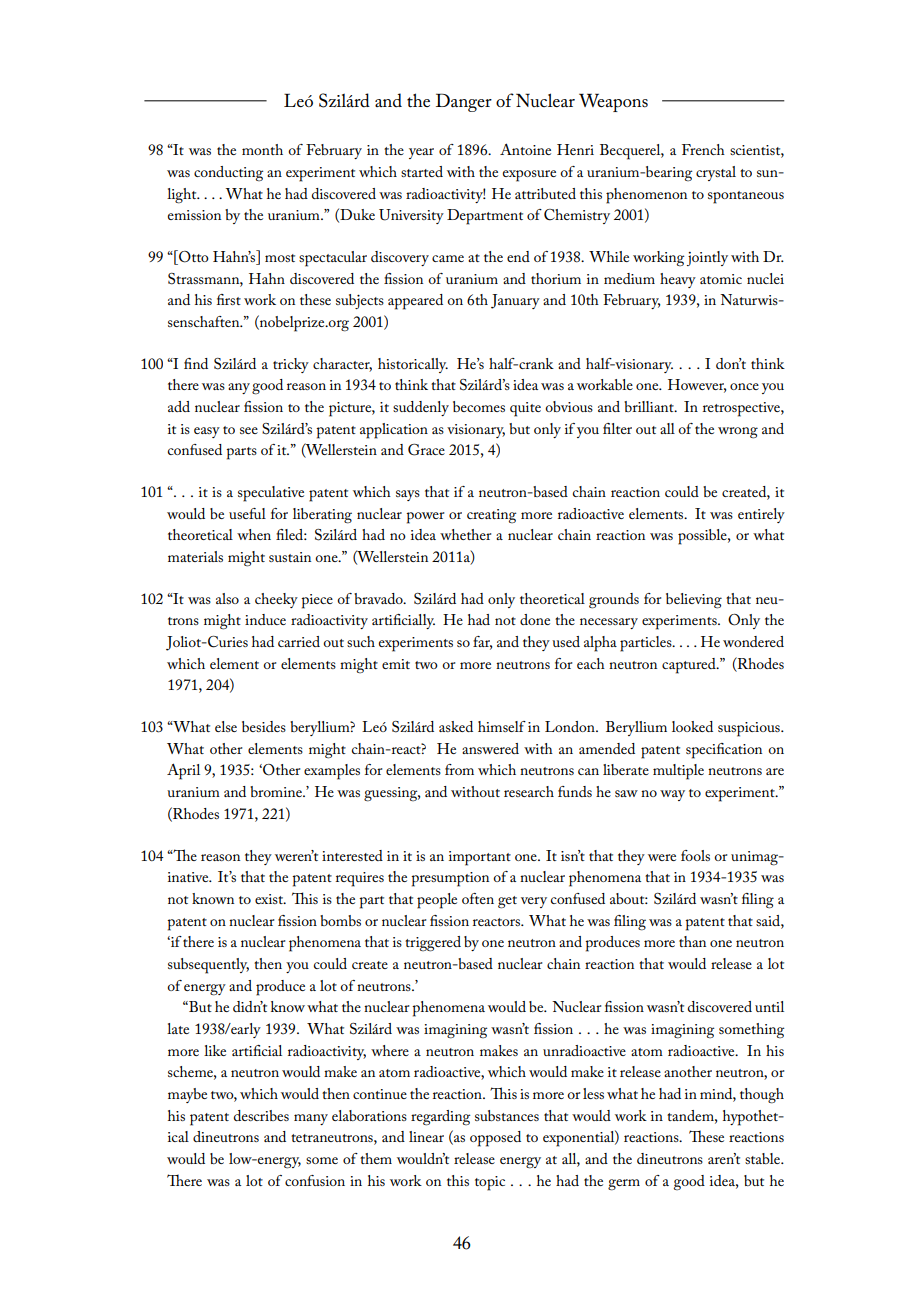 This screenshot has height=1308, width=924. Describe the element at coordinates (277, 791) in the screenshot. I see `bromine` at that location.
